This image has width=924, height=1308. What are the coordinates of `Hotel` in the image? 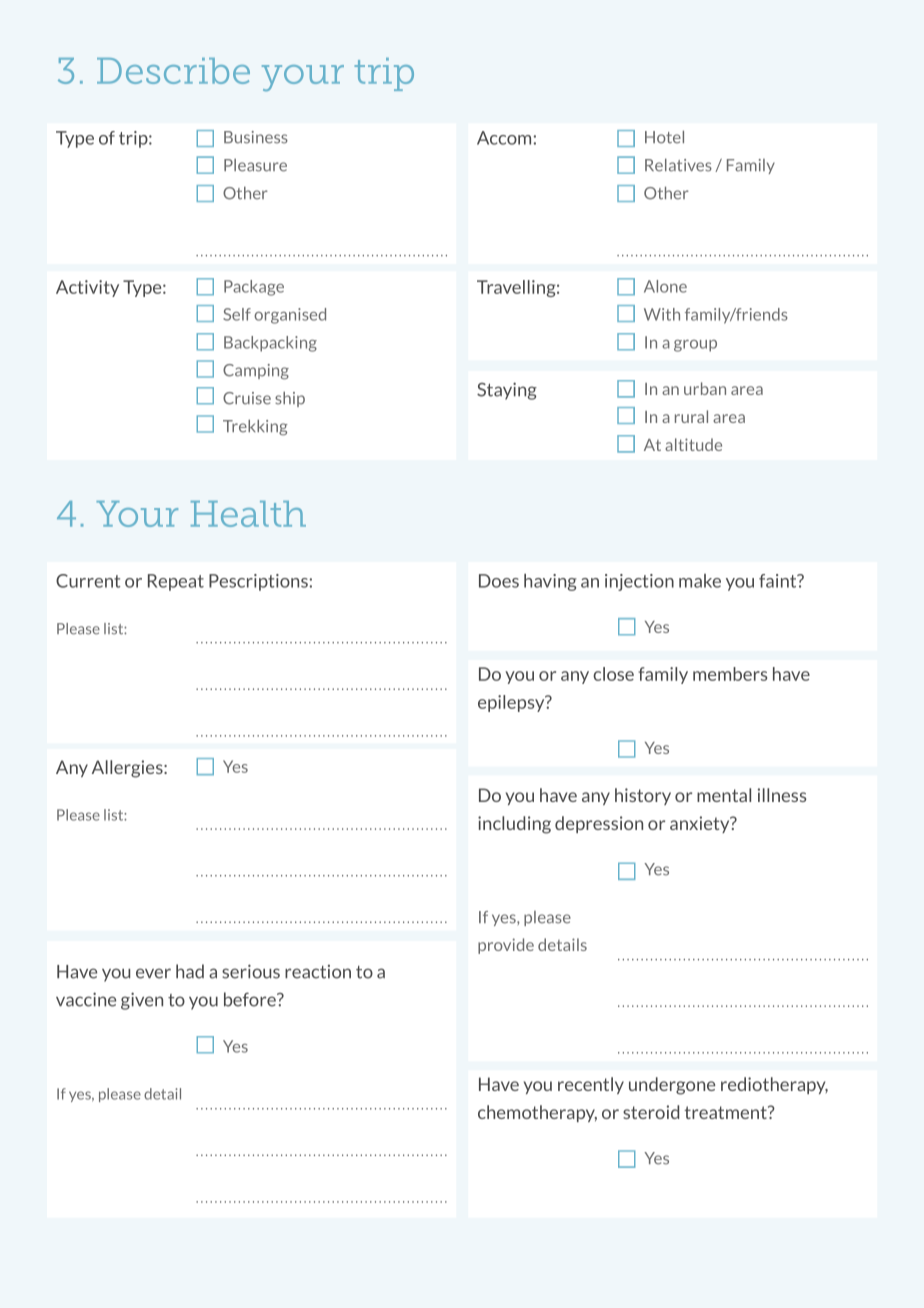 It's located at (664, 137).
